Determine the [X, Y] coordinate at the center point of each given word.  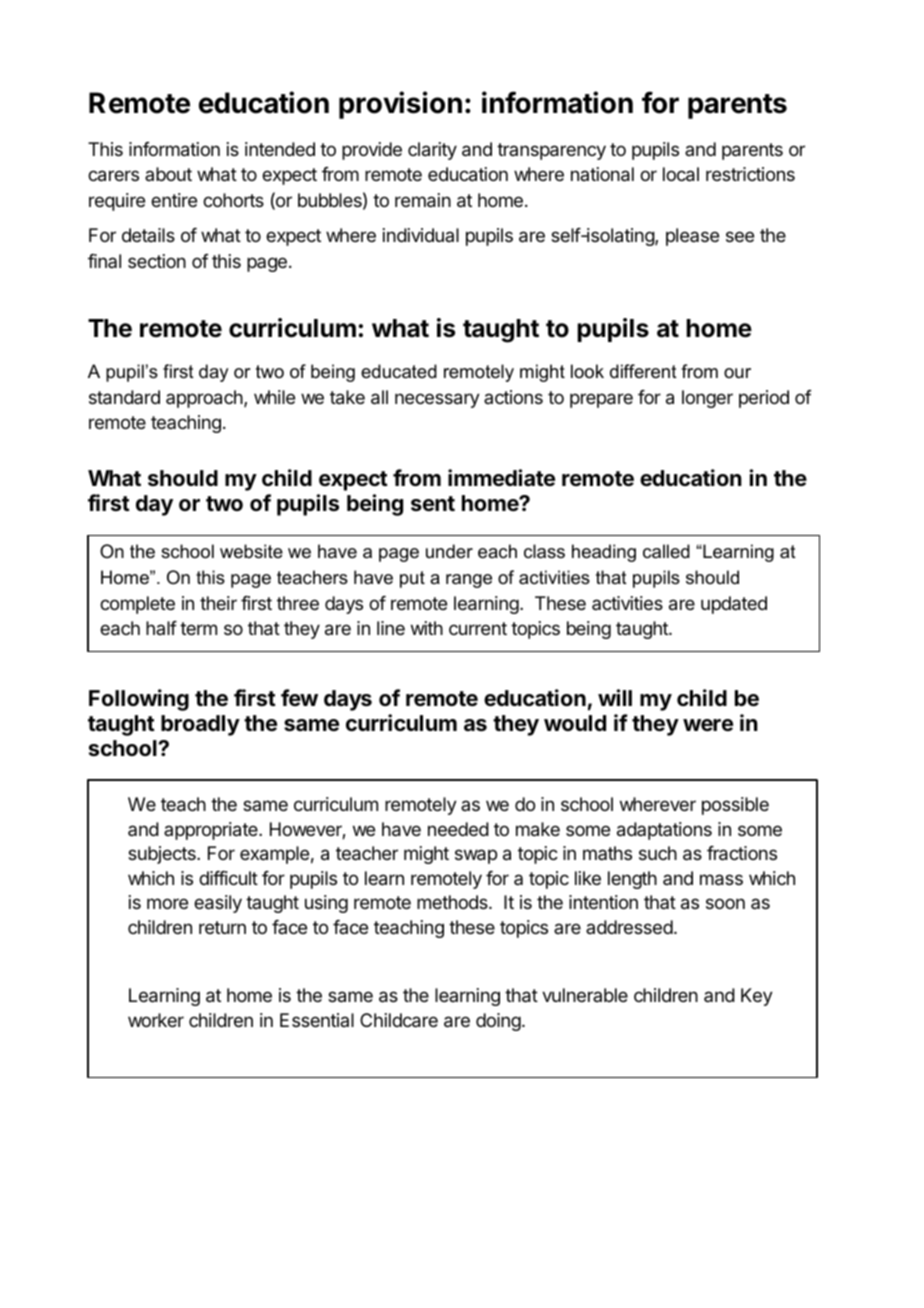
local [681, 174]
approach [205, 399]
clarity [432, 151]
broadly [200, 725]
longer [707, 399]
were [708, 725]
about [168, 174]
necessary [437, 400]
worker [156, 1020]
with [427, 628]
